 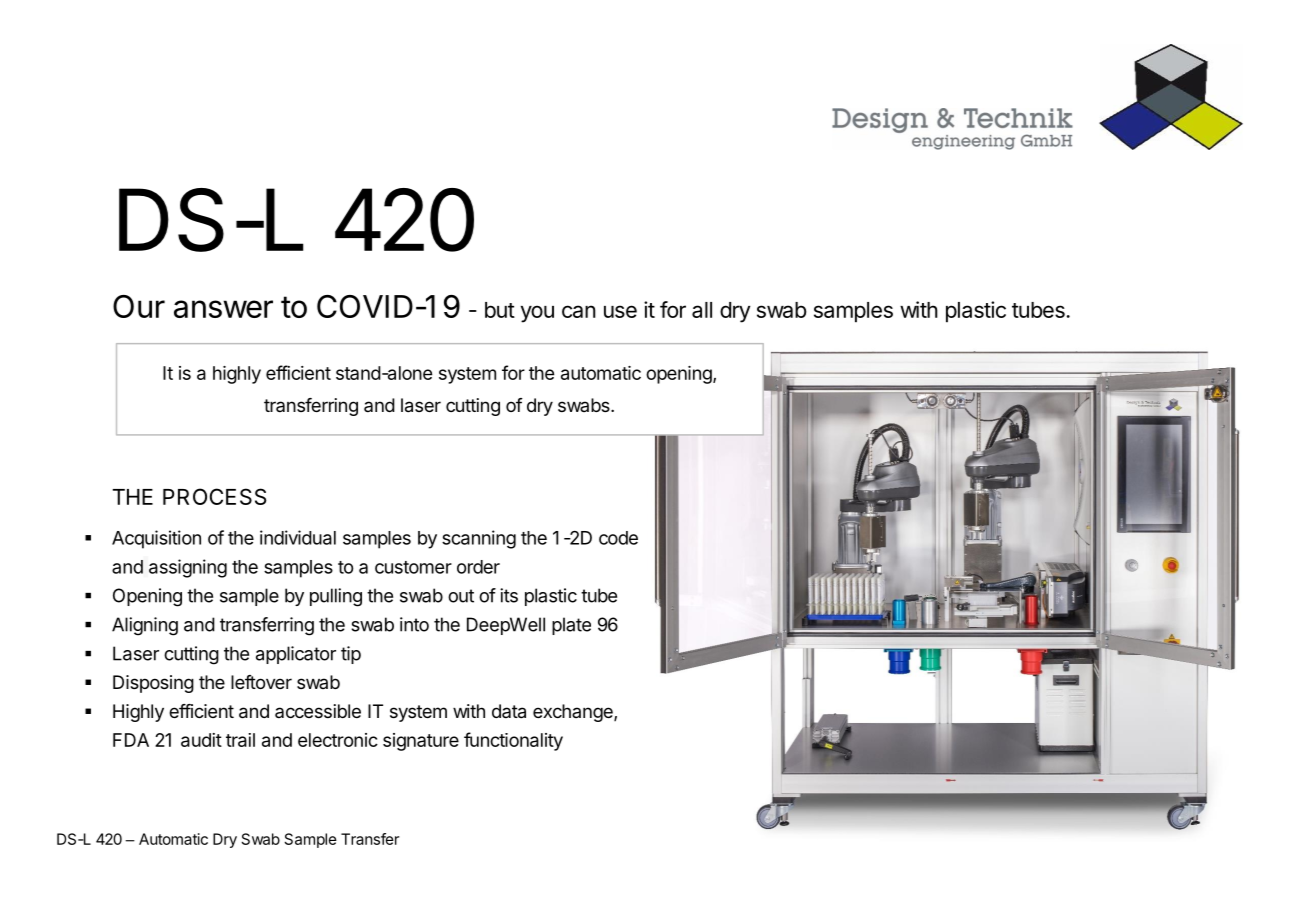 I want to click on PROCESS, so click(x=215, y=496).
